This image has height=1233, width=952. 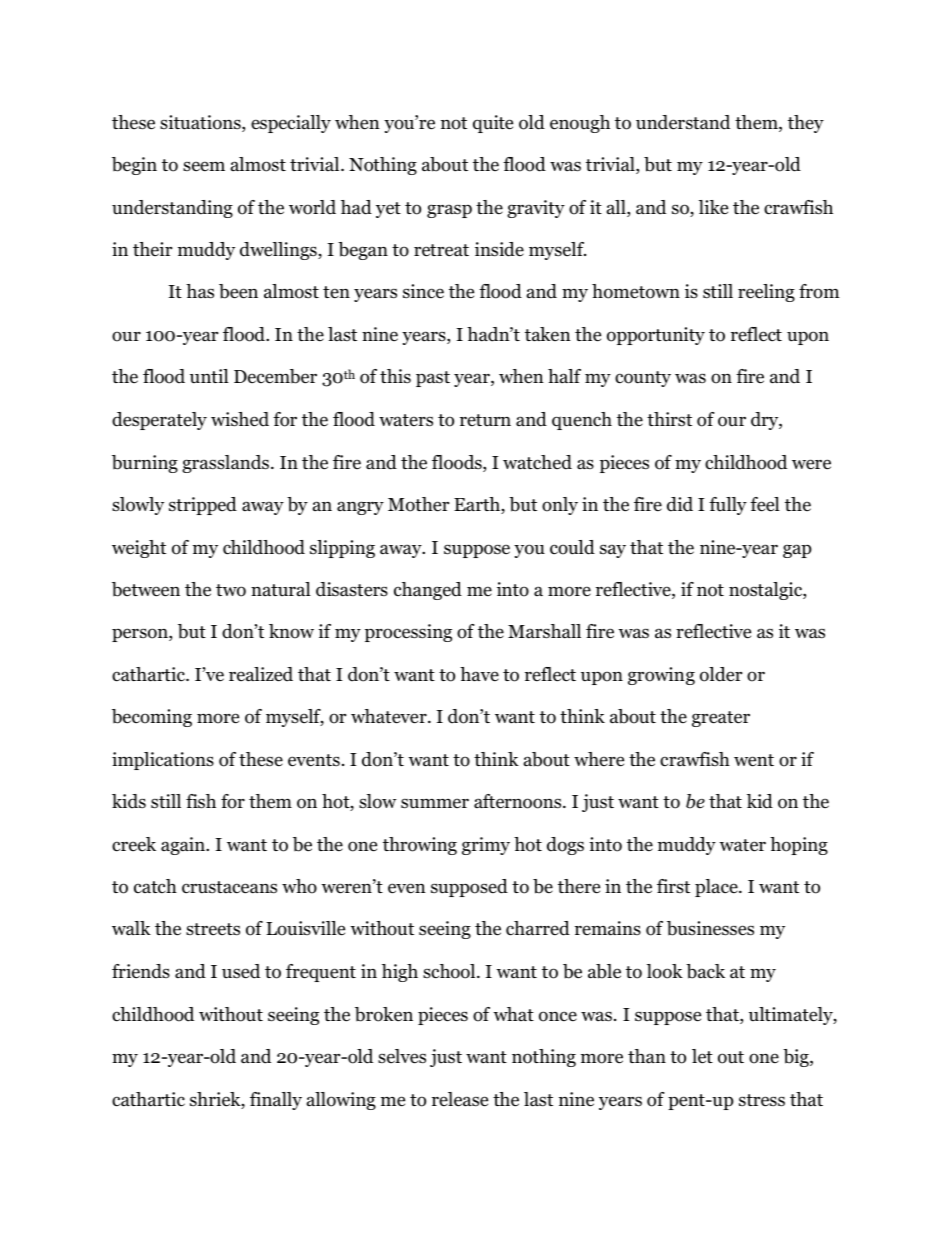 I want to click on again, so click(x=184, y=846).
